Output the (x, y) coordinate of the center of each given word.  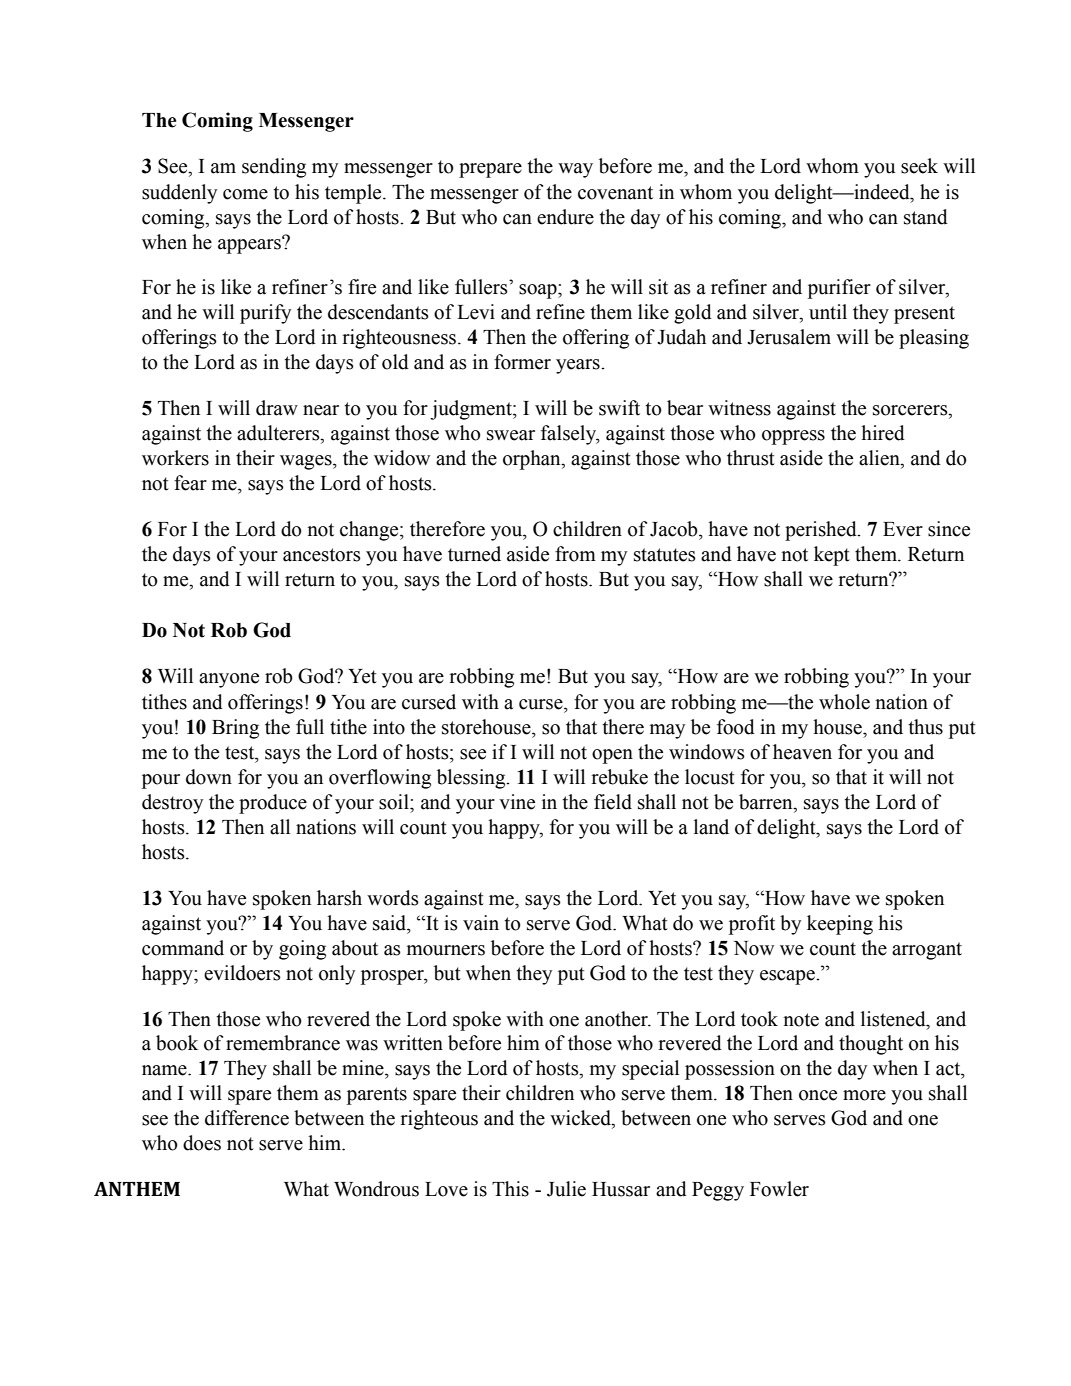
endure (565, 217)
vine (517, 802)
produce (273, 804)
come (245, 194)
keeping (840, 925)
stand (926, 217)
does (202, 1143)
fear (190, 483)
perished (822, 531)
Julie (566, 1189)
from (575, 554)
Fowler (779, 1189)
